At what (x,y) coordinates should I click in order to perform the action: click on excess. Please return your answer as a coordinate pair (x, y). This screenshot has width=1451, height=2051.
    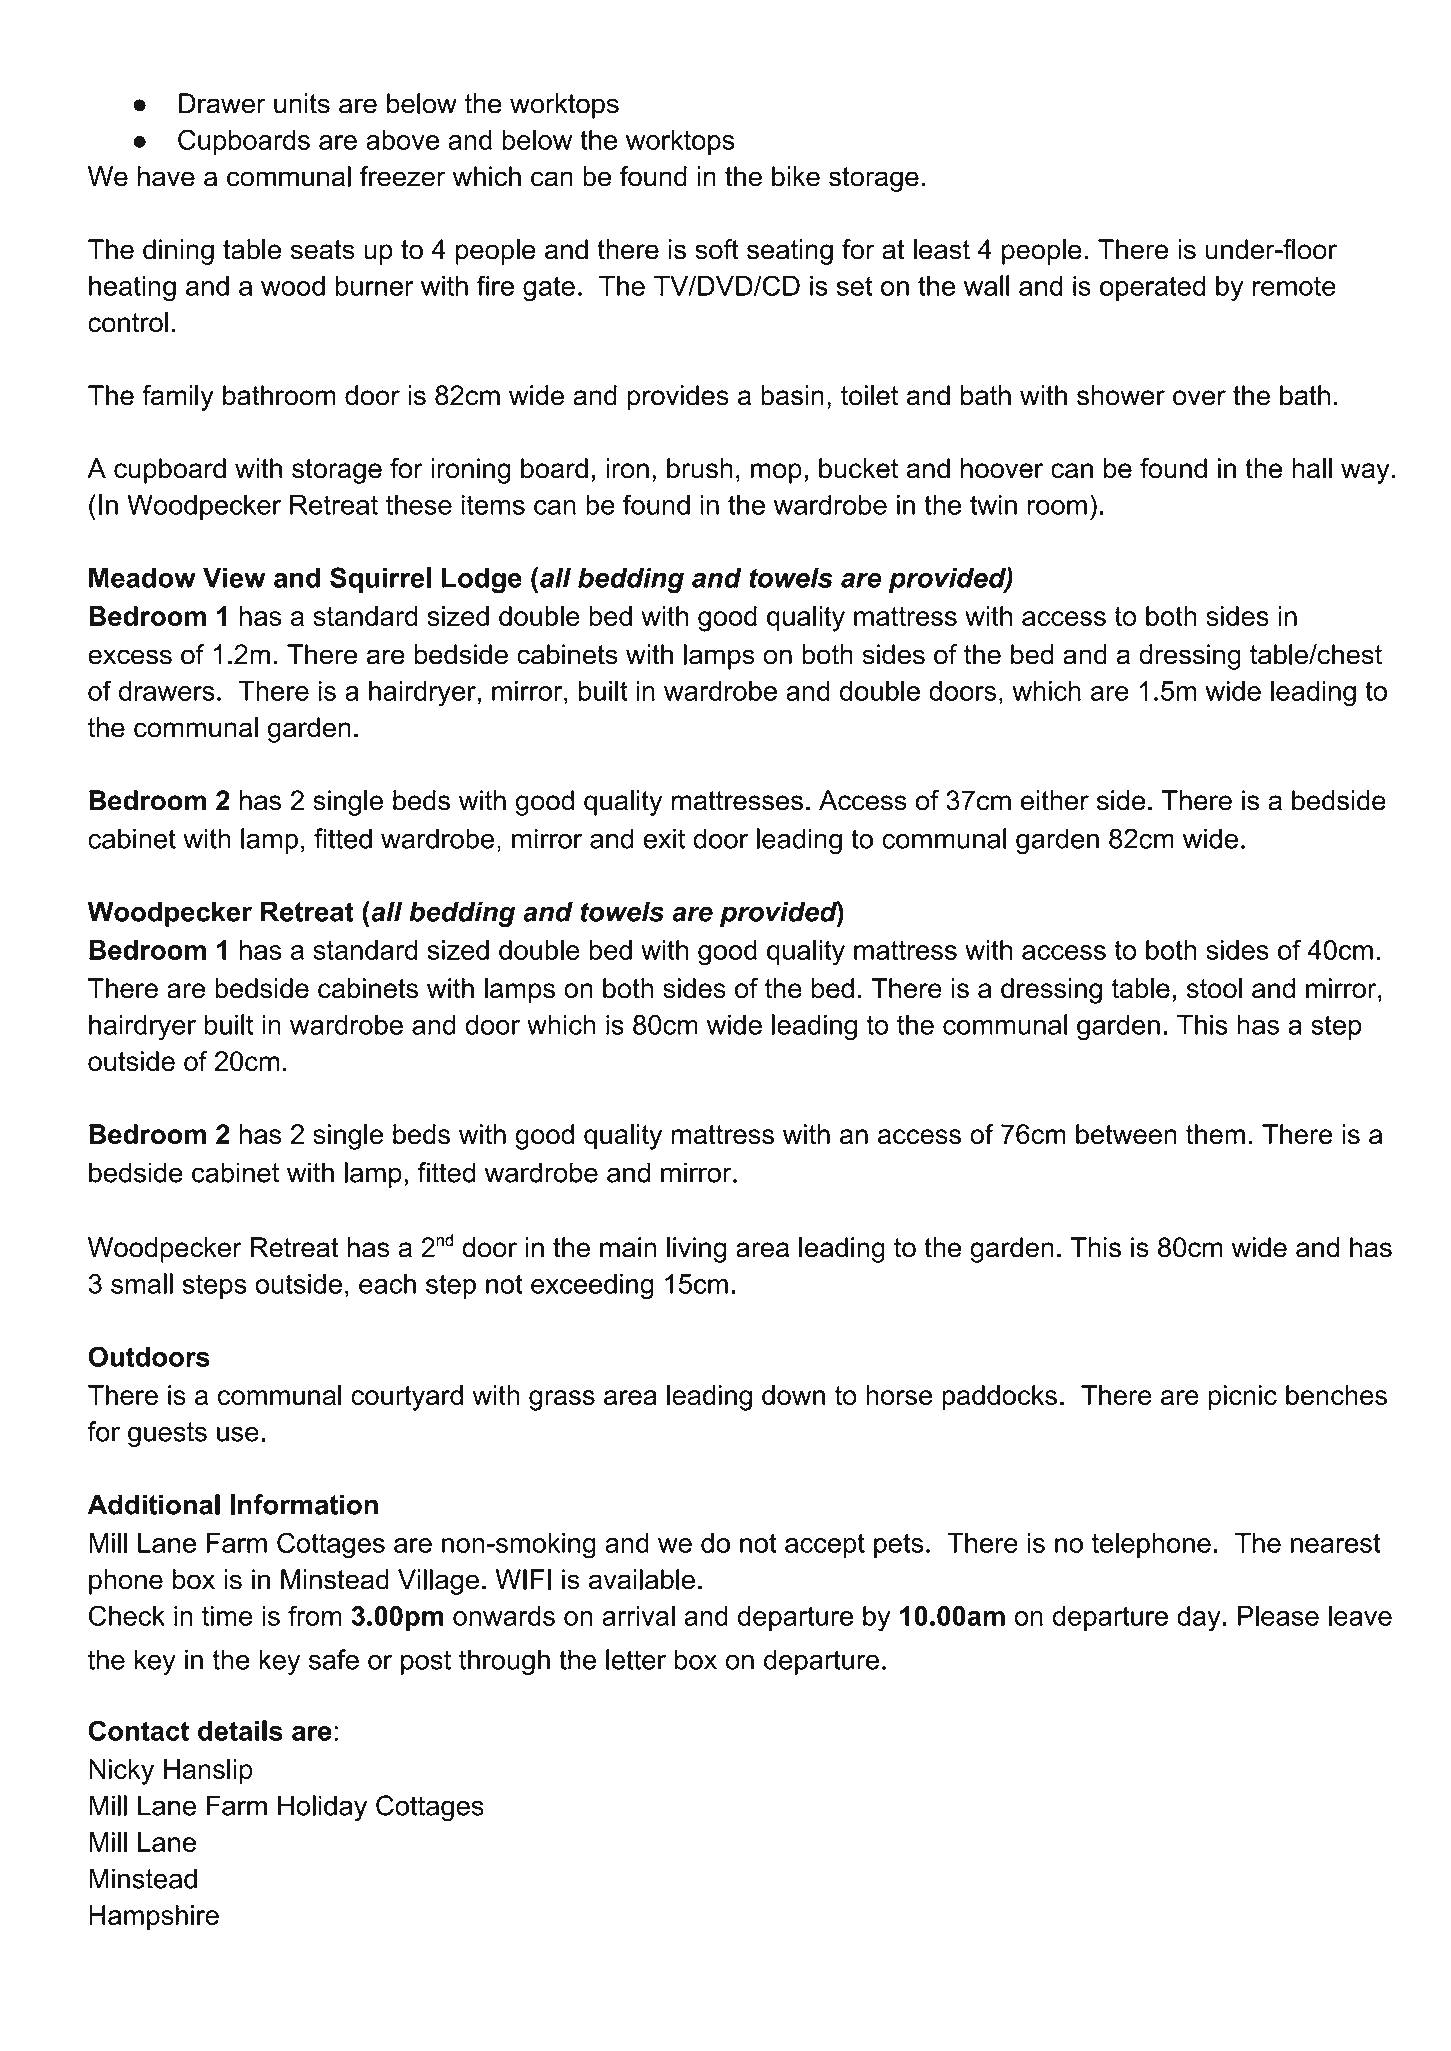
    Looking at the image, I should click on (130, 657).
